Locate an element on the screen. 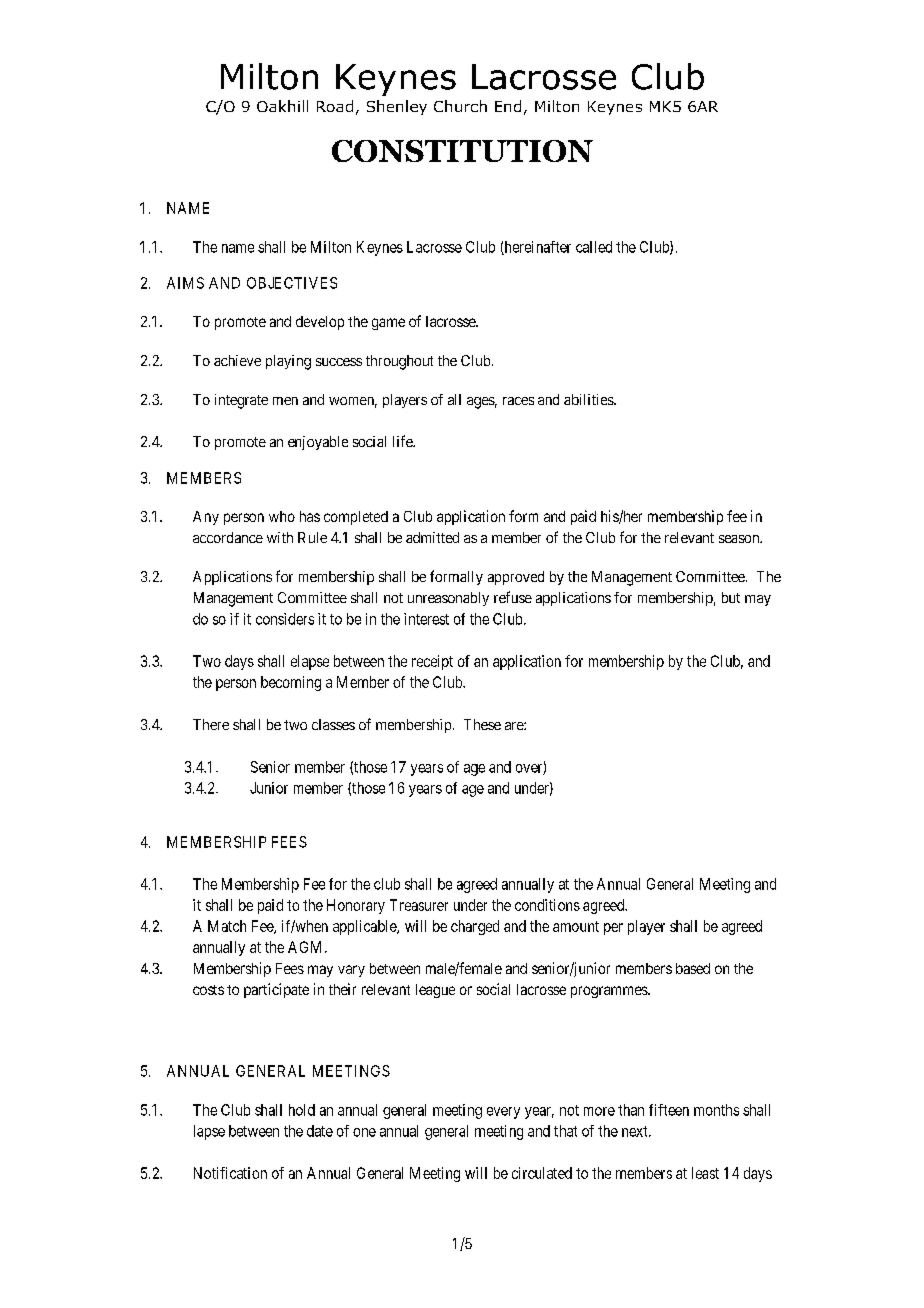  who is located at coordinates (282, 516).
